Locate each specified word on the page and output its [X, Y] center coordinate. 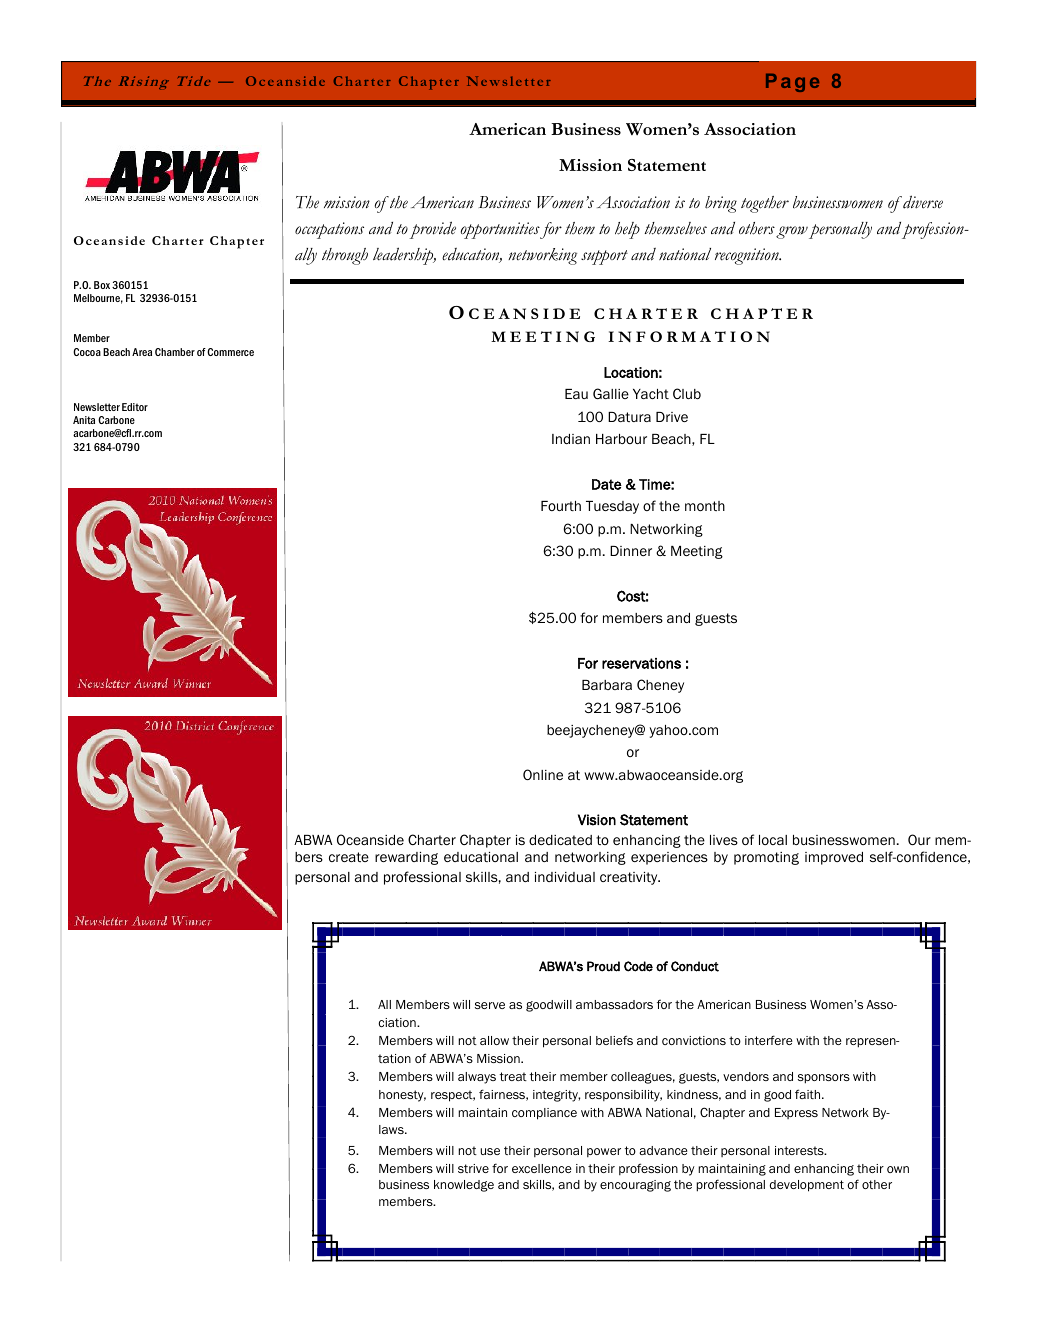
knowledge [464, 1186]
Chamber [175, 352]
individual [565, 877]
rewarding [406, 858]
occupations [329, 230]
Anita [84, 420]
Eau [576, 394]
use [490, 1151]
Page [792, 83]
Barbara [607, 685]
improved [834, 858]
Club [687, 393]
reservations [641, 663]
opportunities [500, 230]
